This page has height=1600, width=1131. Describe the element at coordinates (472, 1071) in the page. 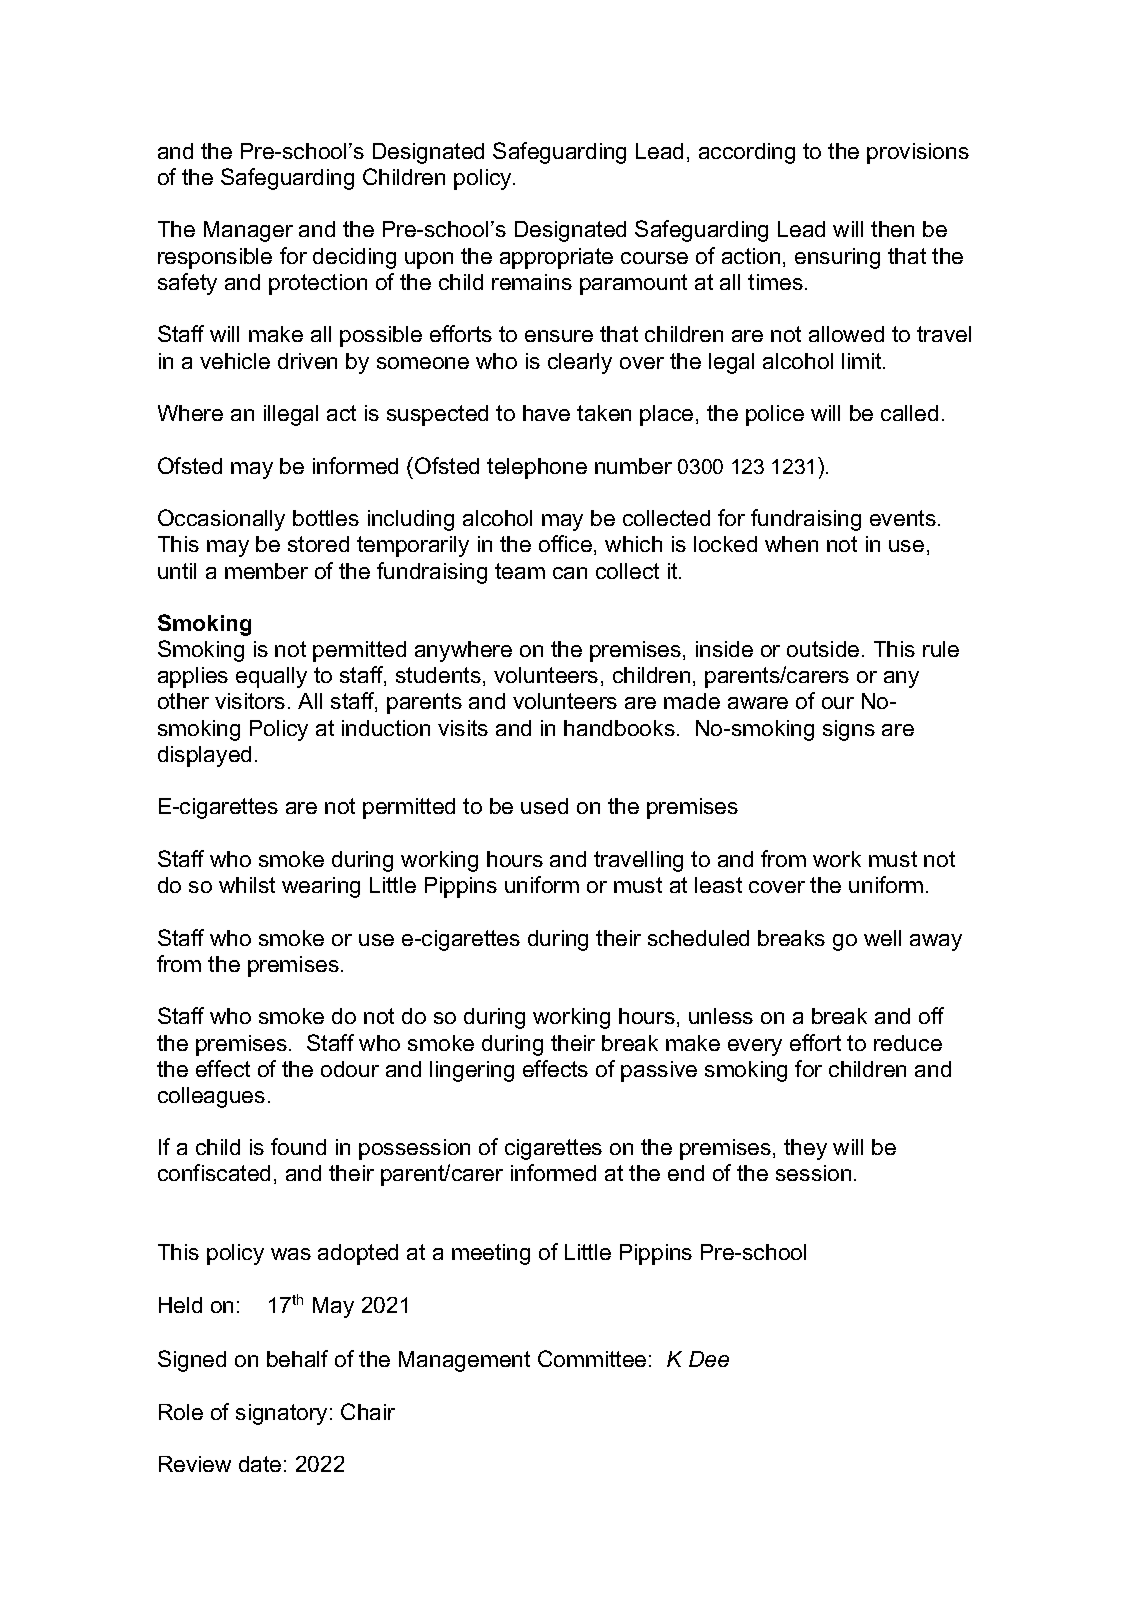

I see `lingering` at that location.
